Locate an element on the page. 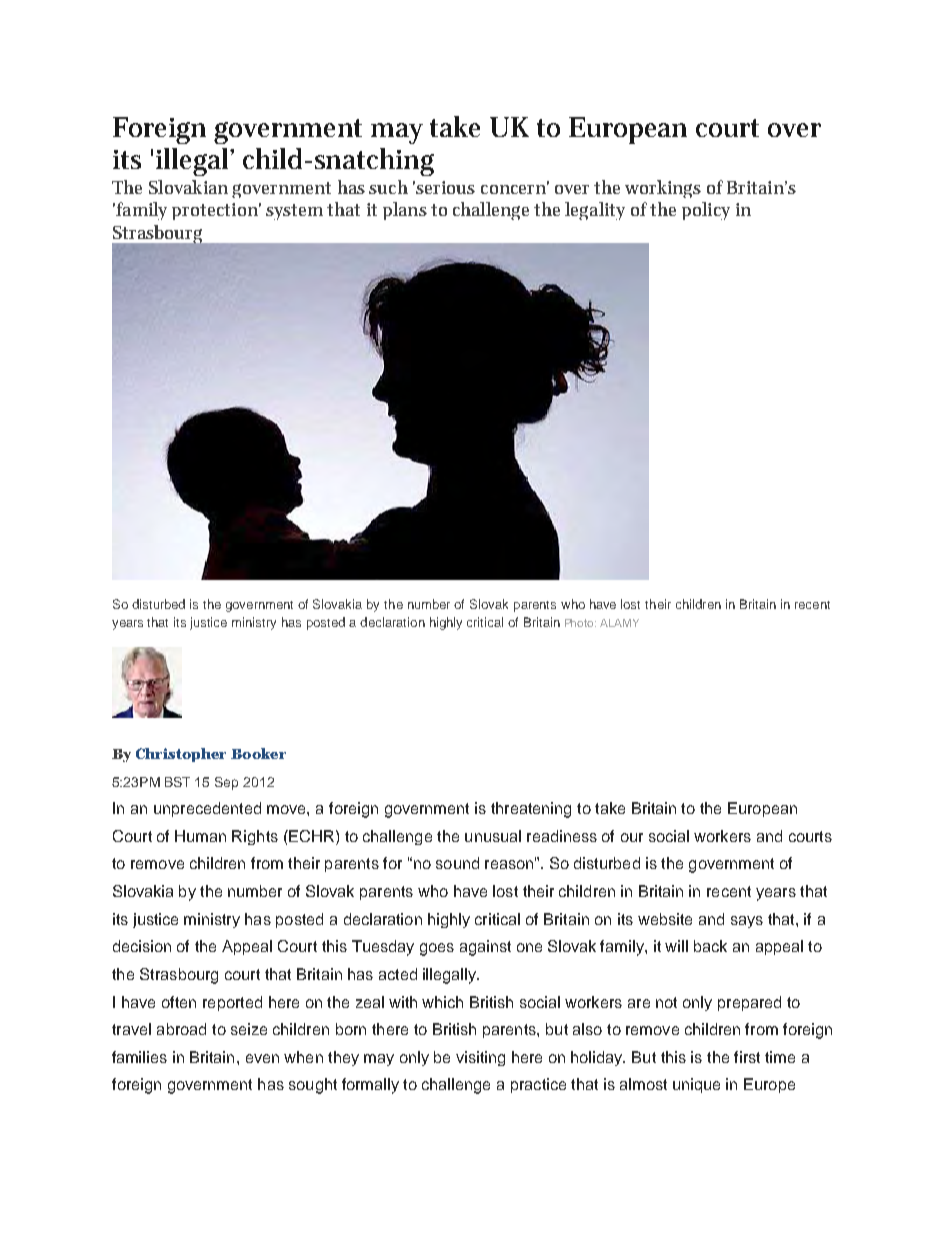 The height and width of the image is (1233, 952). visiting is located at coordinates (480, 1058).
